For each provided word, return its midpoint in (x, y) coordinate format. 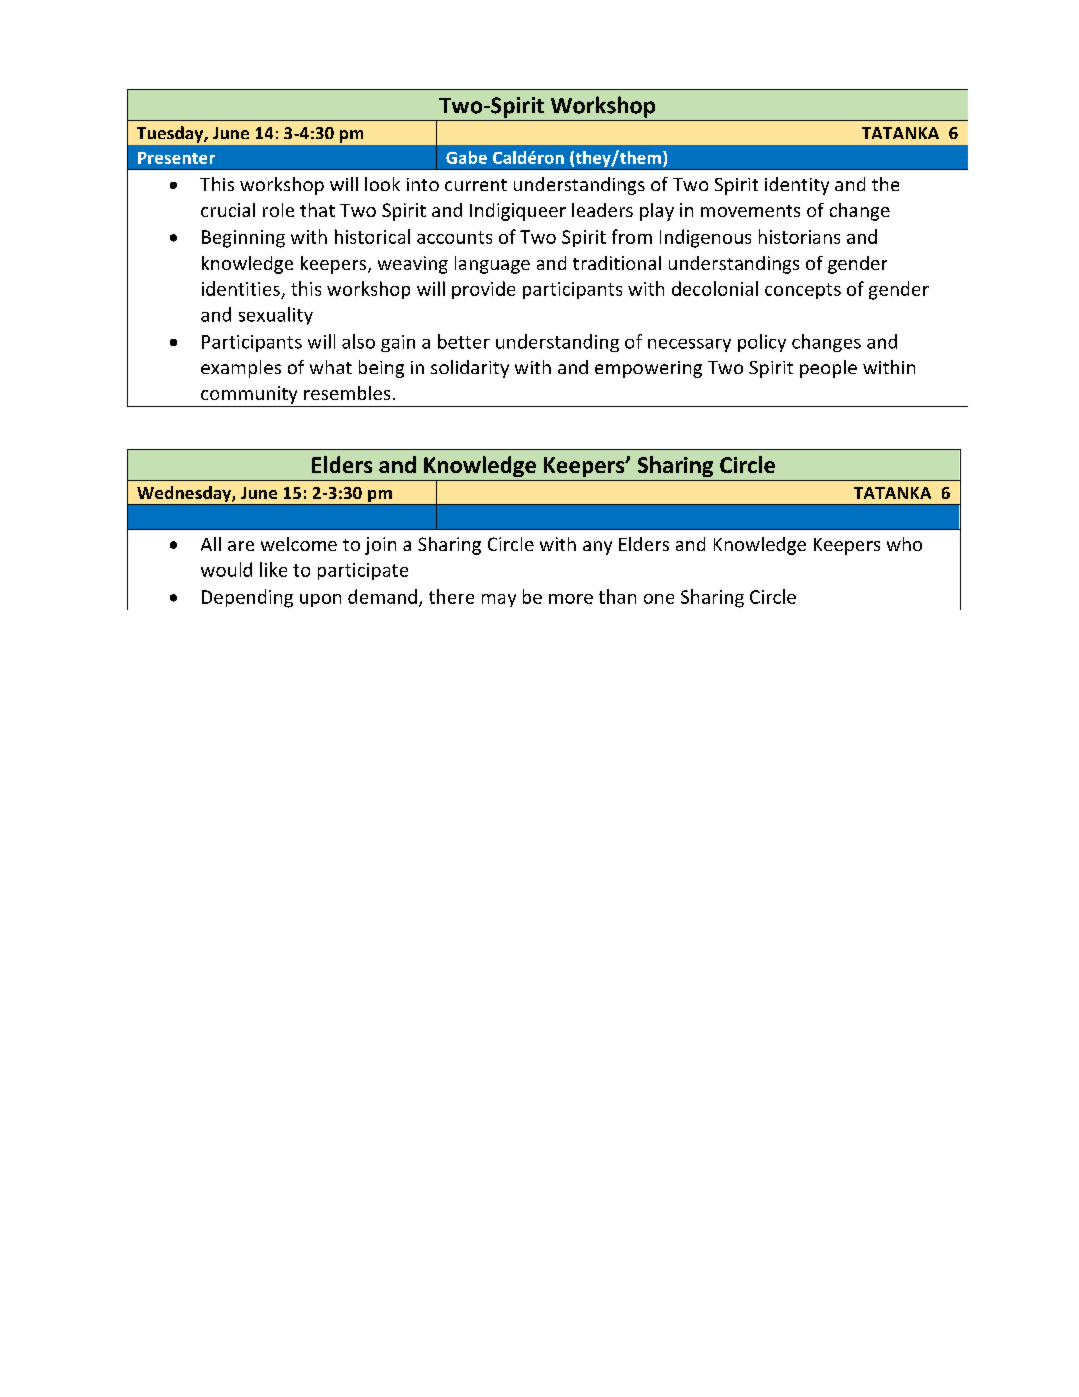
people (828, 369)
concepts (803, 291)
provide (483, 290)
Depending (247, 598)
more (571, 599)
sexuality (276, 316)
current (476, 185)
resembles (347, 393)
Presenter (176, 158)
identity (797, 186)
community (249, 395)
